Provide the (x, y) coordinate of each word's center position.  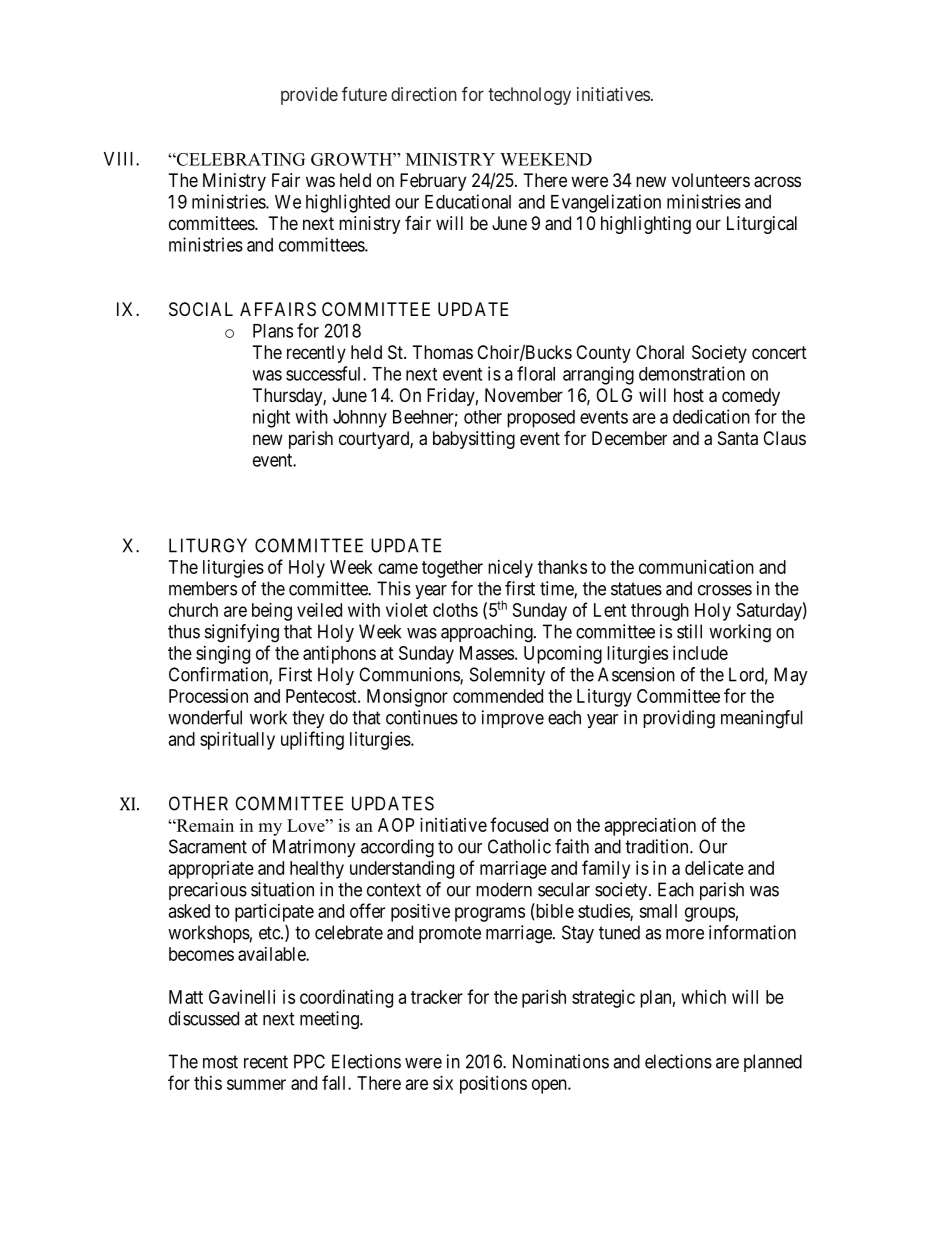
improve (513, 719)
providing (679, 719)
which (704, 997)
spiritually (237, 741)
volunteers (711, 180)
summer (256, 1084)
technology (529, 96)
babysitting (474, 440)
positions (493, 1085)
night (271, 418)
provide (309, 96)
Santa (738, 438)
